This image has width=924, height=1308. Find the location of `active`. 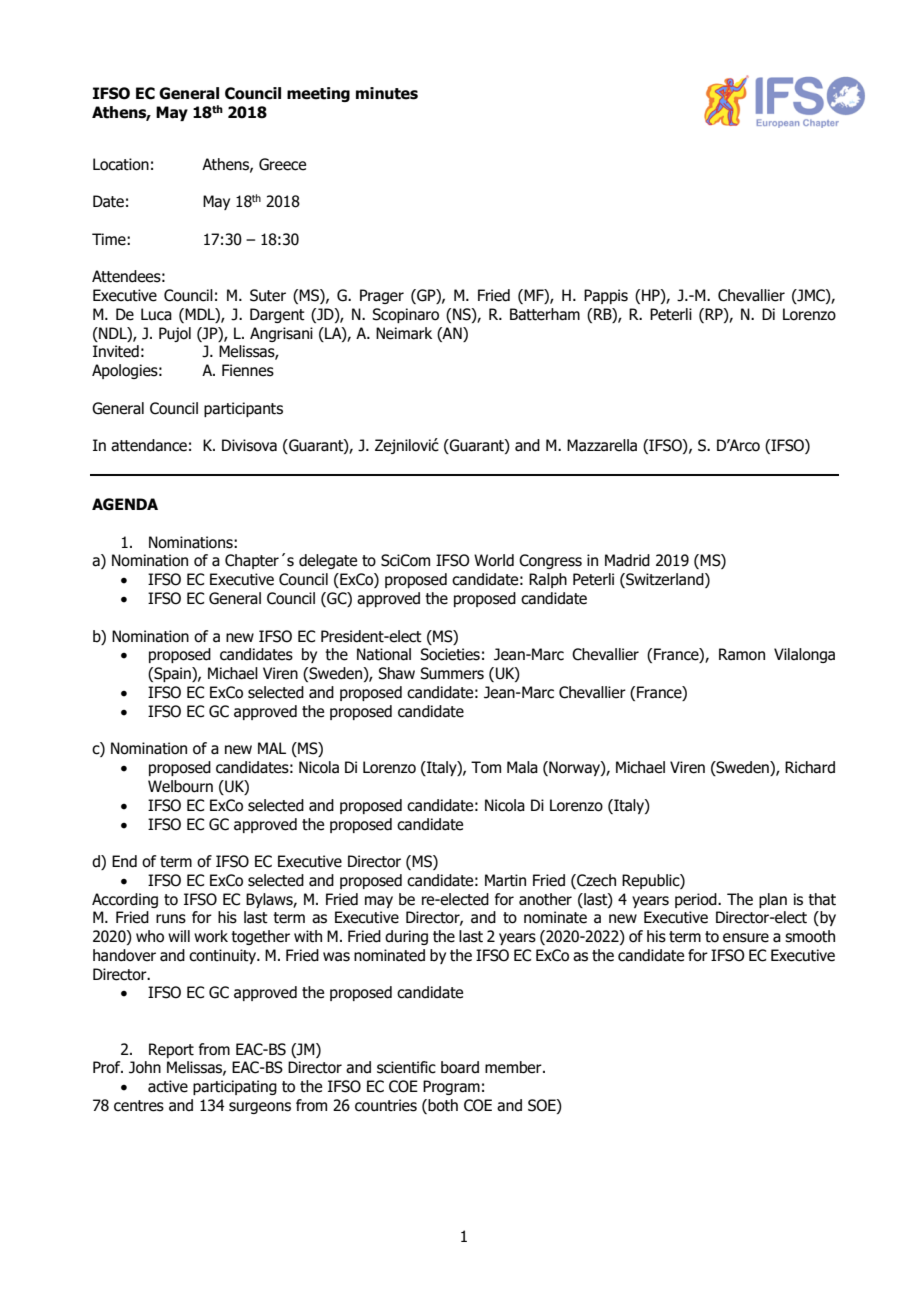

active is located at coordinates (168, 1086).
